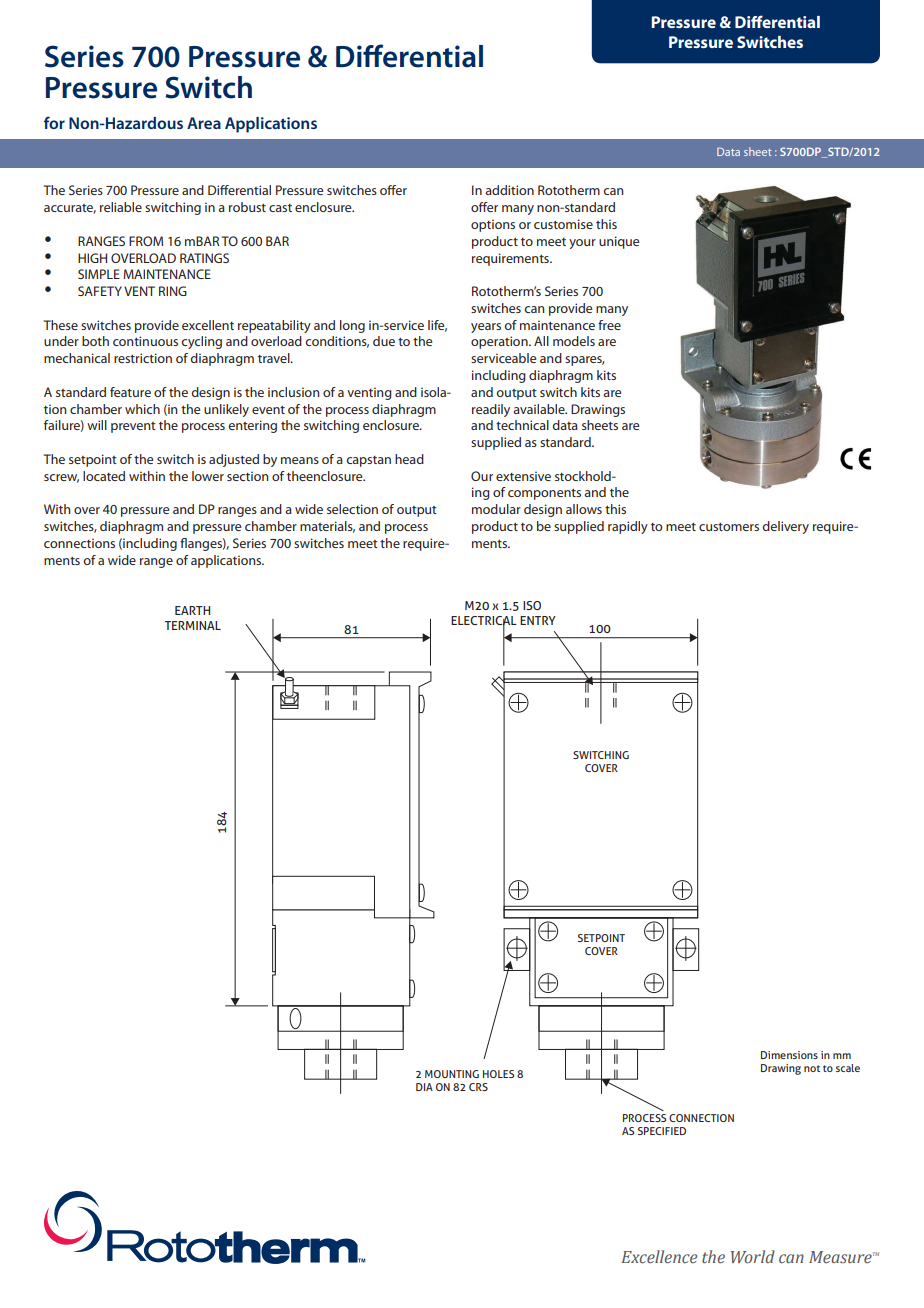 The image size is (924, 1308). Describe the element at coordinates (452, 1074) in the page. I see `MOUNTING` at that location.
